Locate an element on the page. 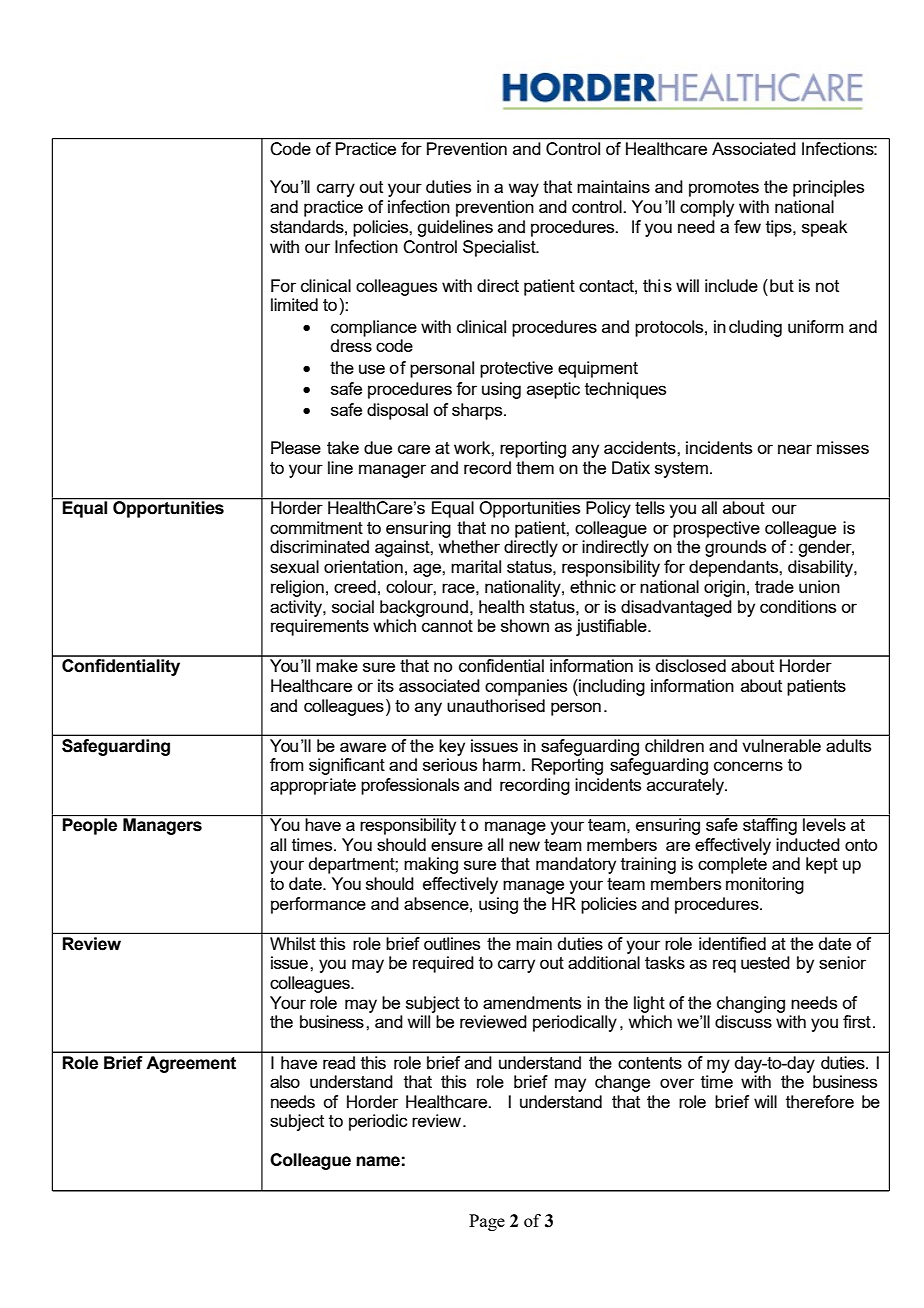 The height and width of the image is (1308, 924). tips is located at coordinates (780, 228).
